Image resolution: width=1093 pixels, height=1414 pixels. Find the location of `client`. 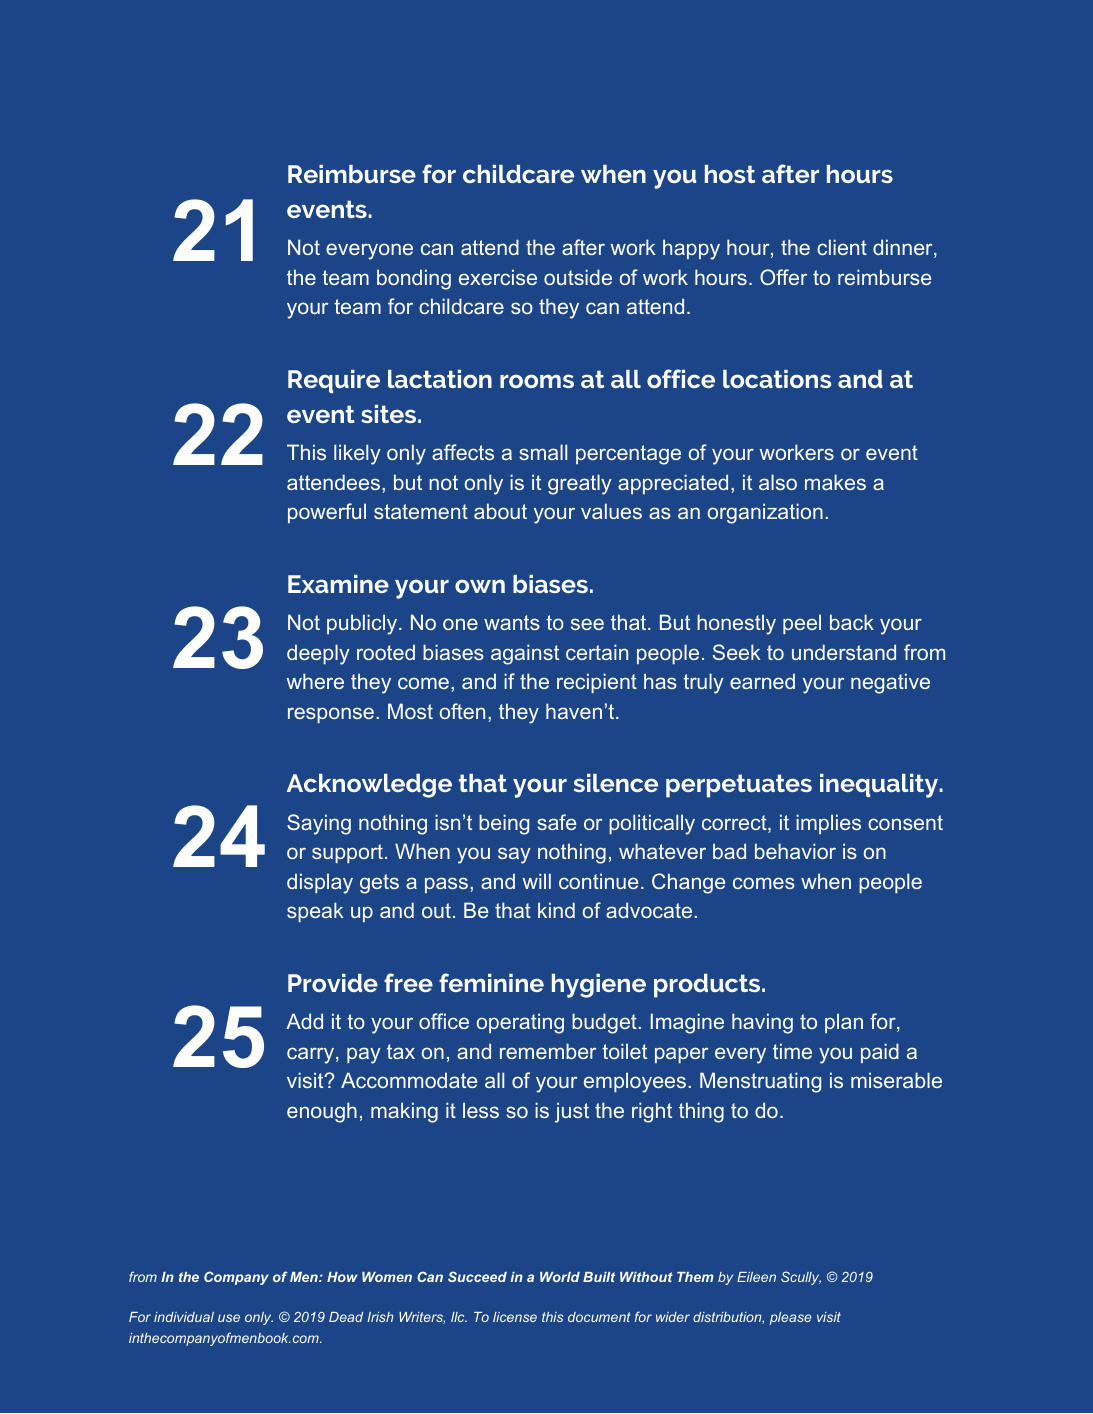

client is located at coordinates (842, 247).
